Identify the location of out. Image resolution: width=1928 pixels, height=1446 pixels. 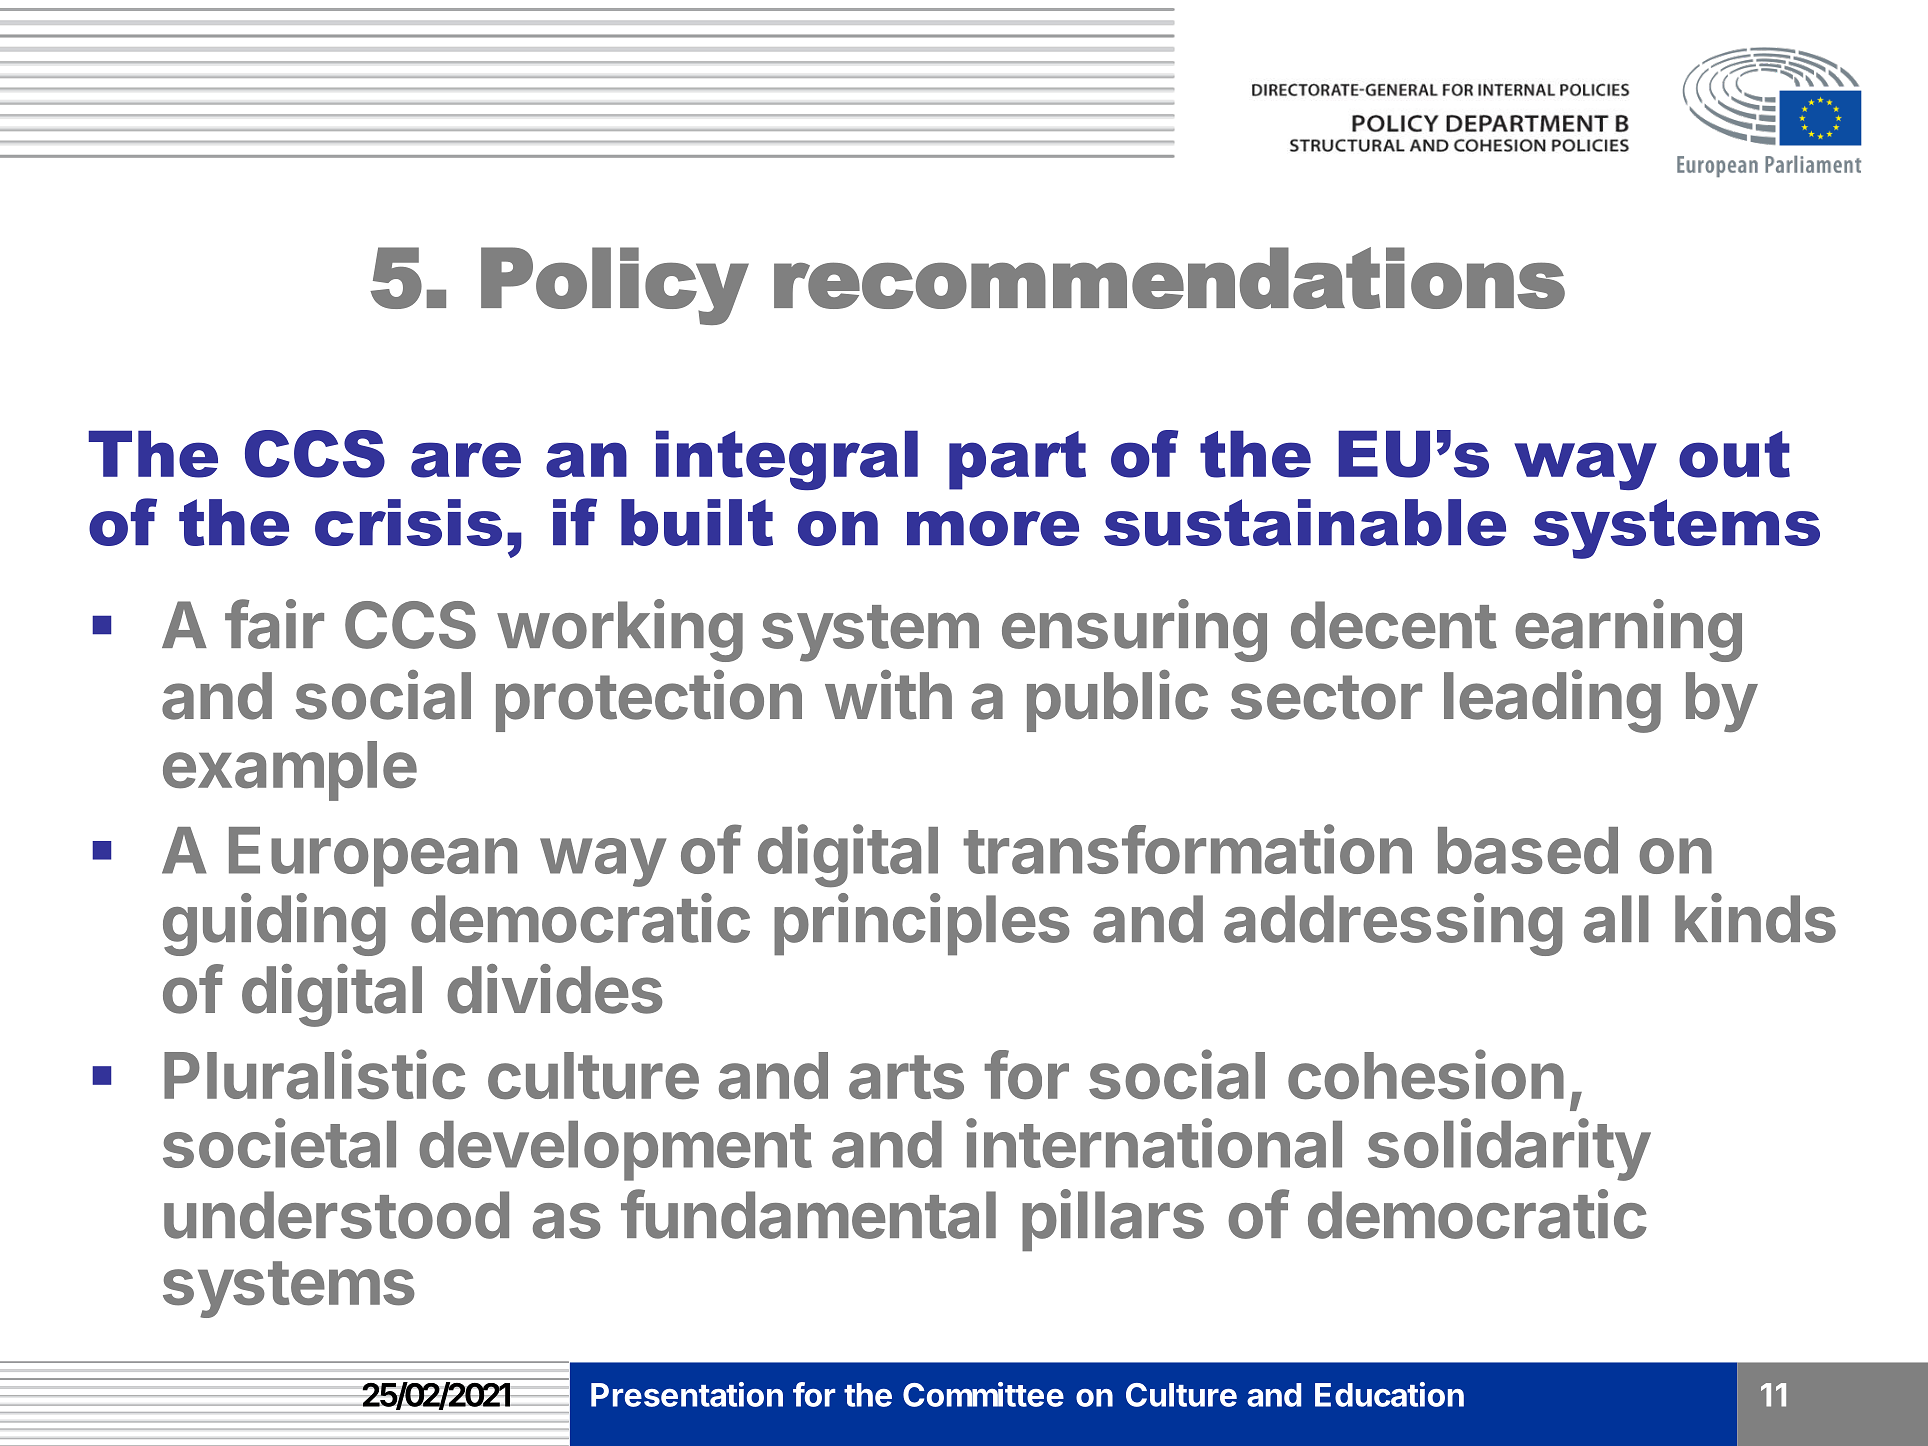
(1734, 454).
